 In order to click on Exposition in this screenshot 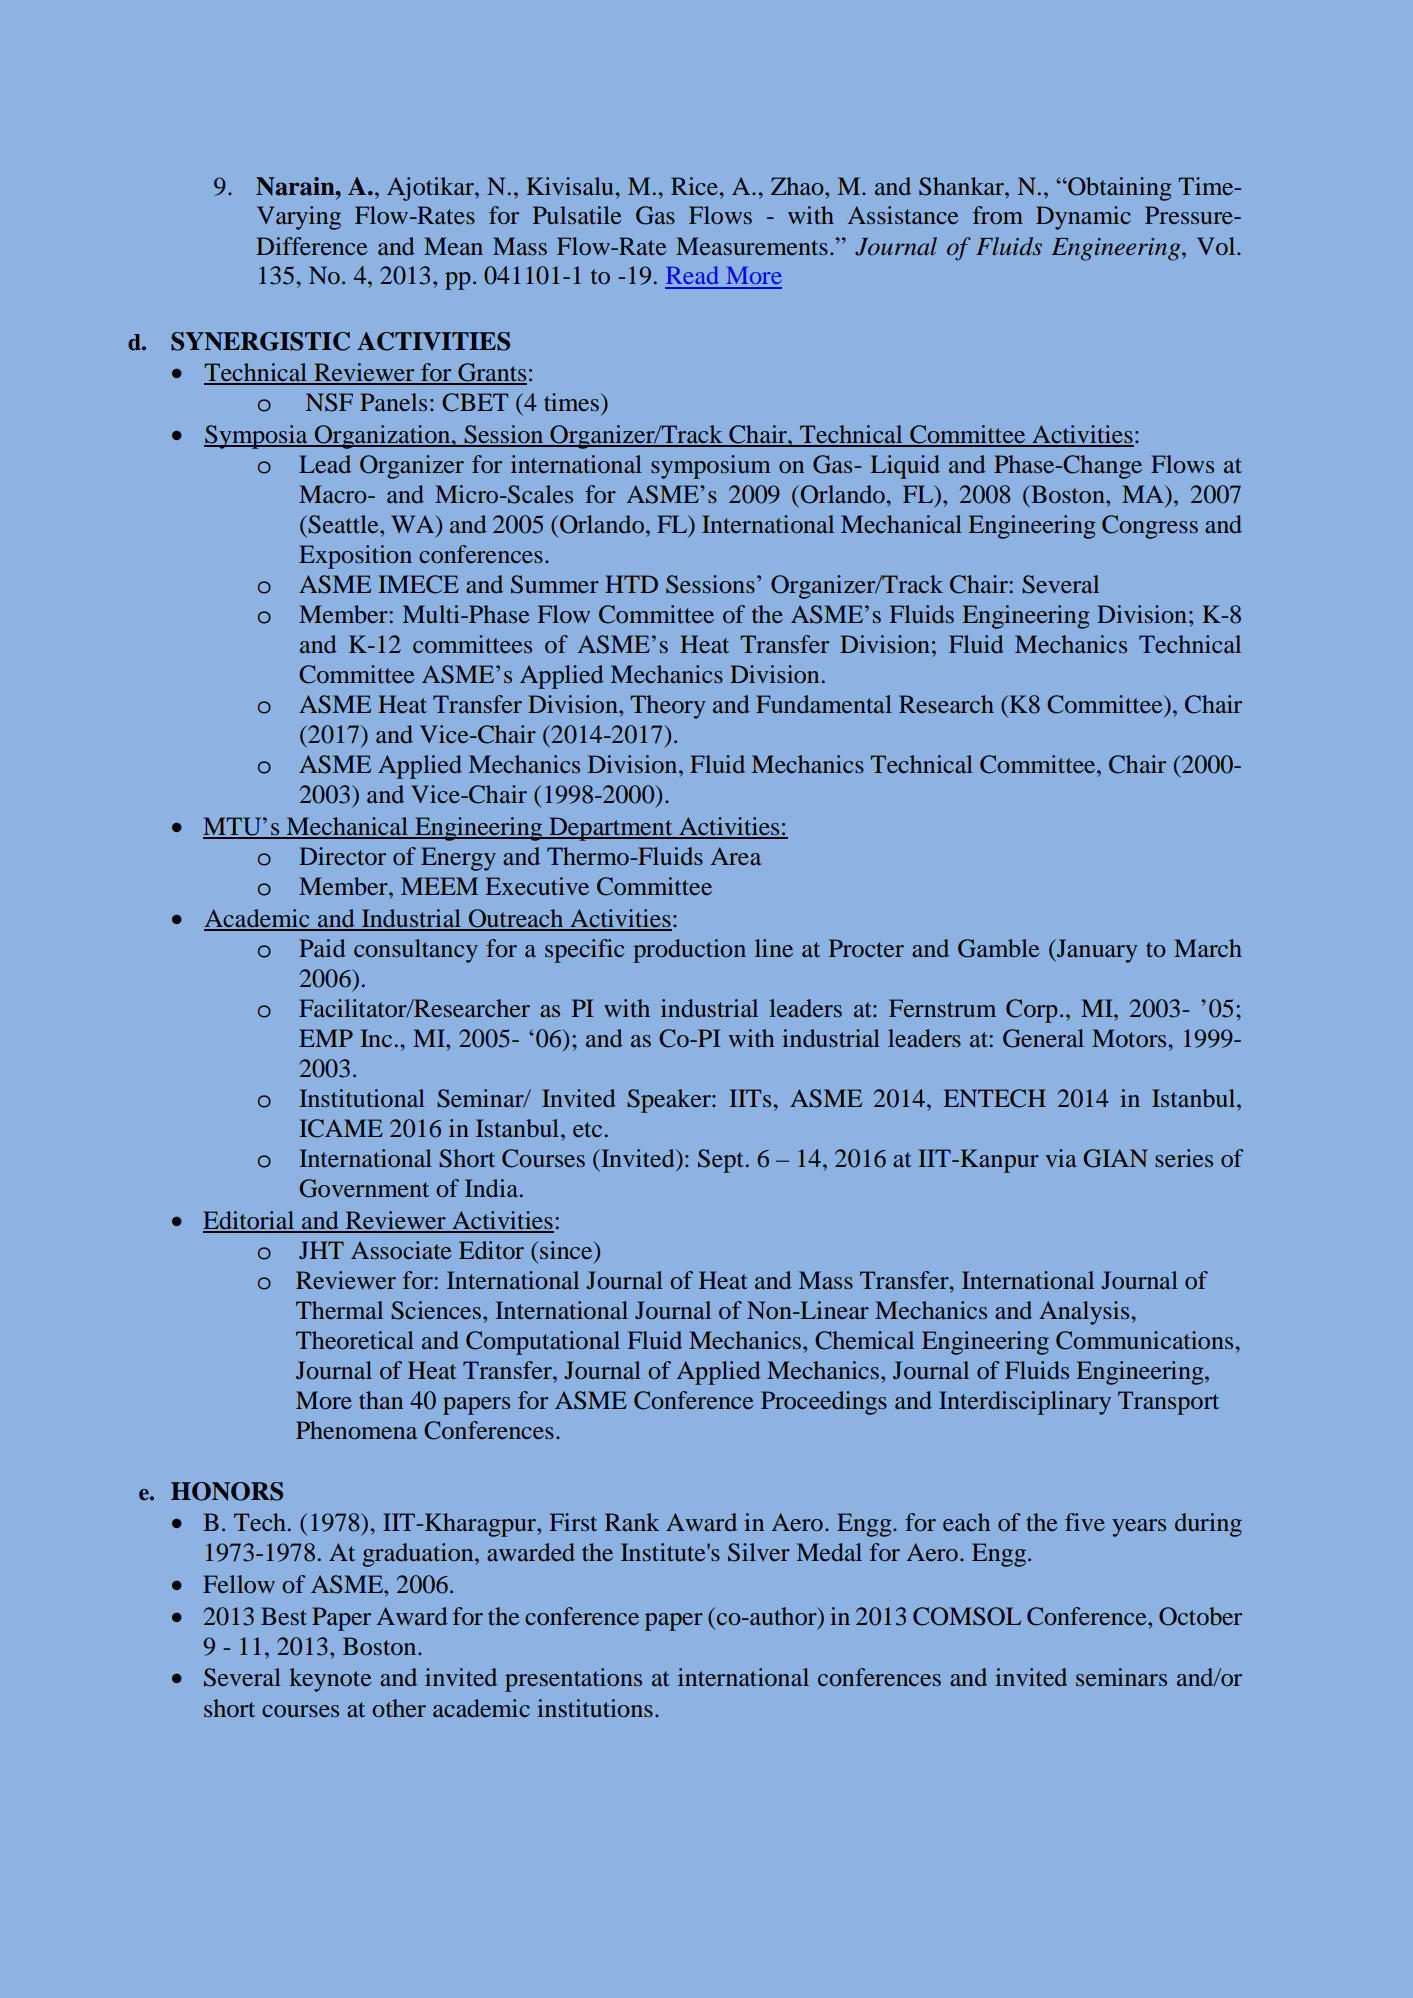, I will do `click(355, 557)`.
